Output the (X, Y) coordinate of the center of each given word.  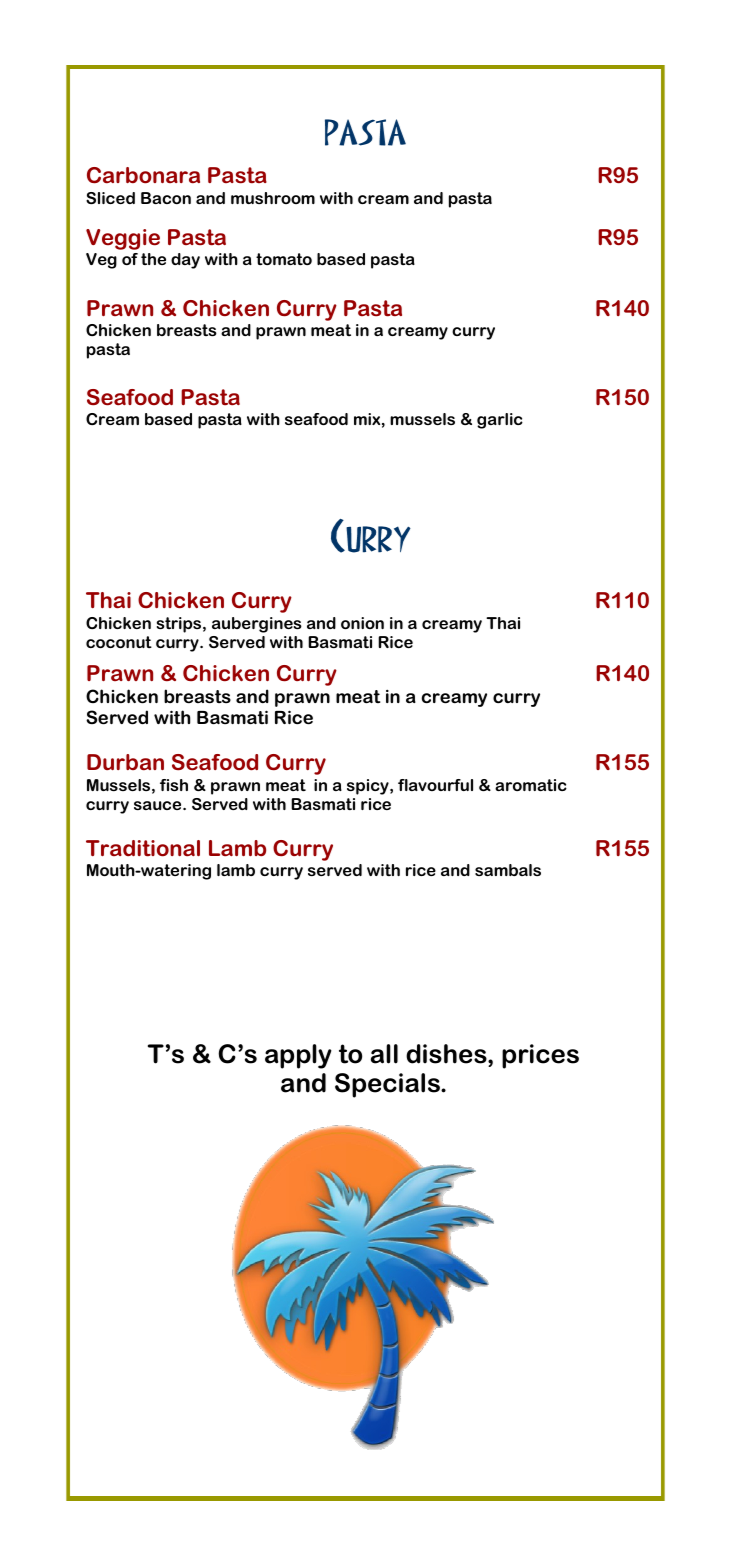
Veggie (123, 239)
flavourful (435, 785)
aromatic (531, 785)
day (185, 261)
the (153, 259)
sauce (159, 805)
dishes (447, 1054)
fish (174, 785)
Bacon (166, 198)
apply (298, 1056)
